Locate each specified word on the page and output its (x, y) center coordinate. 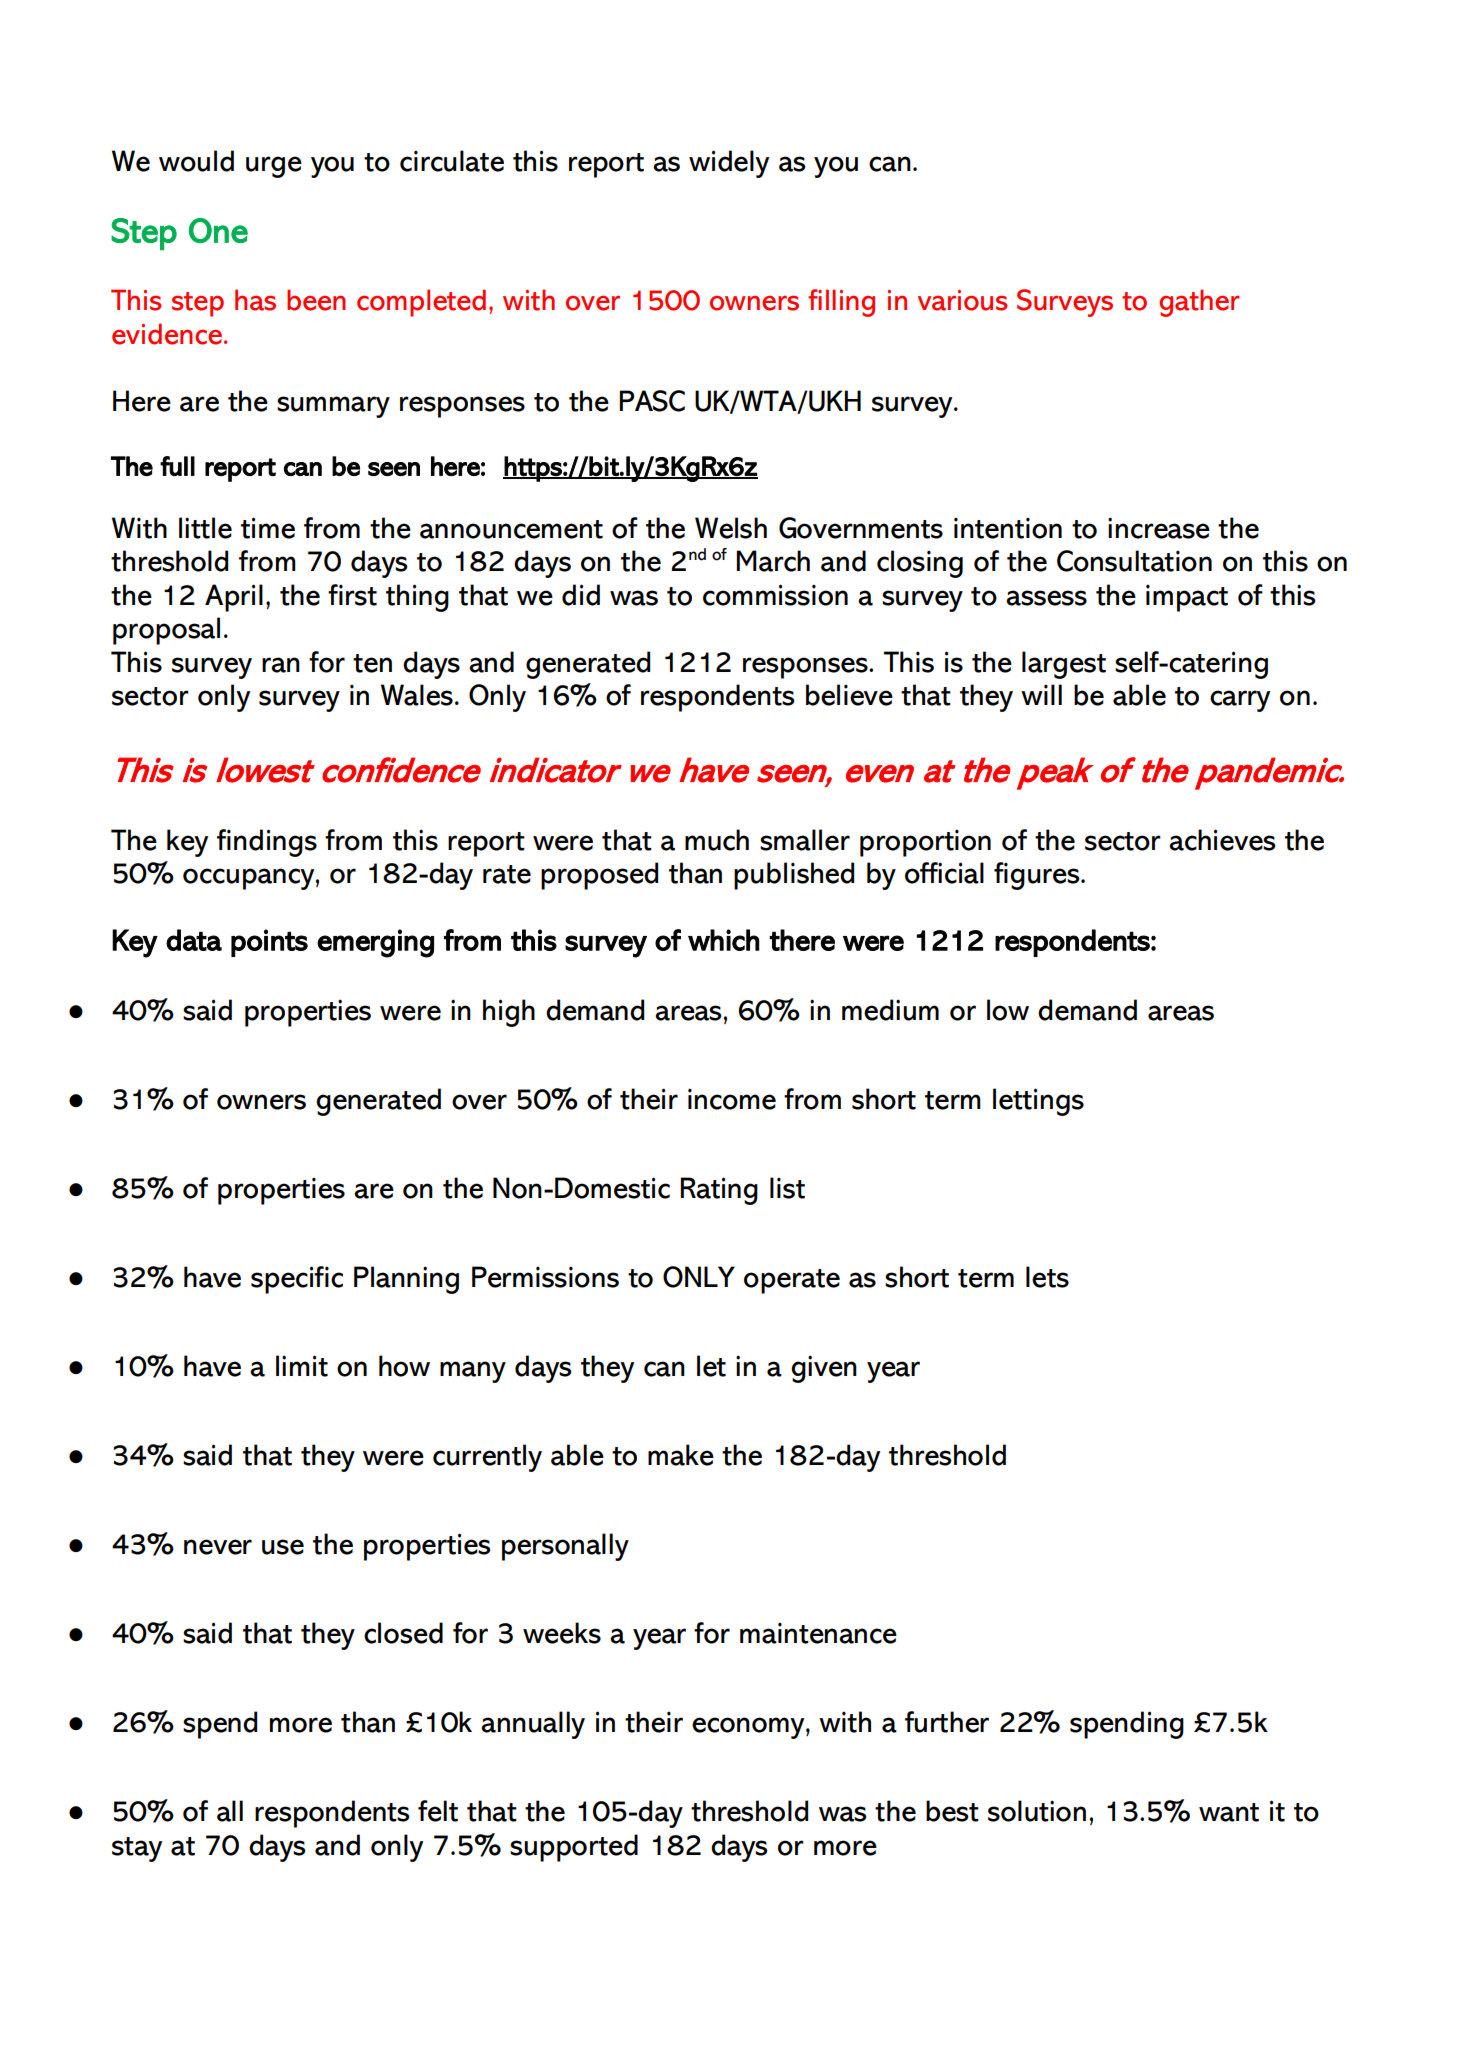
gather (1199, 303)
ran (281, 665)
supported (574, 1848)
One (218, 230)
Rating (719, 1191)
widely (729, 164)
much (717, 840)
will (1041, 694)
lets (1047, 1277)
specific (297, 1280)
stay (137, 1849)
